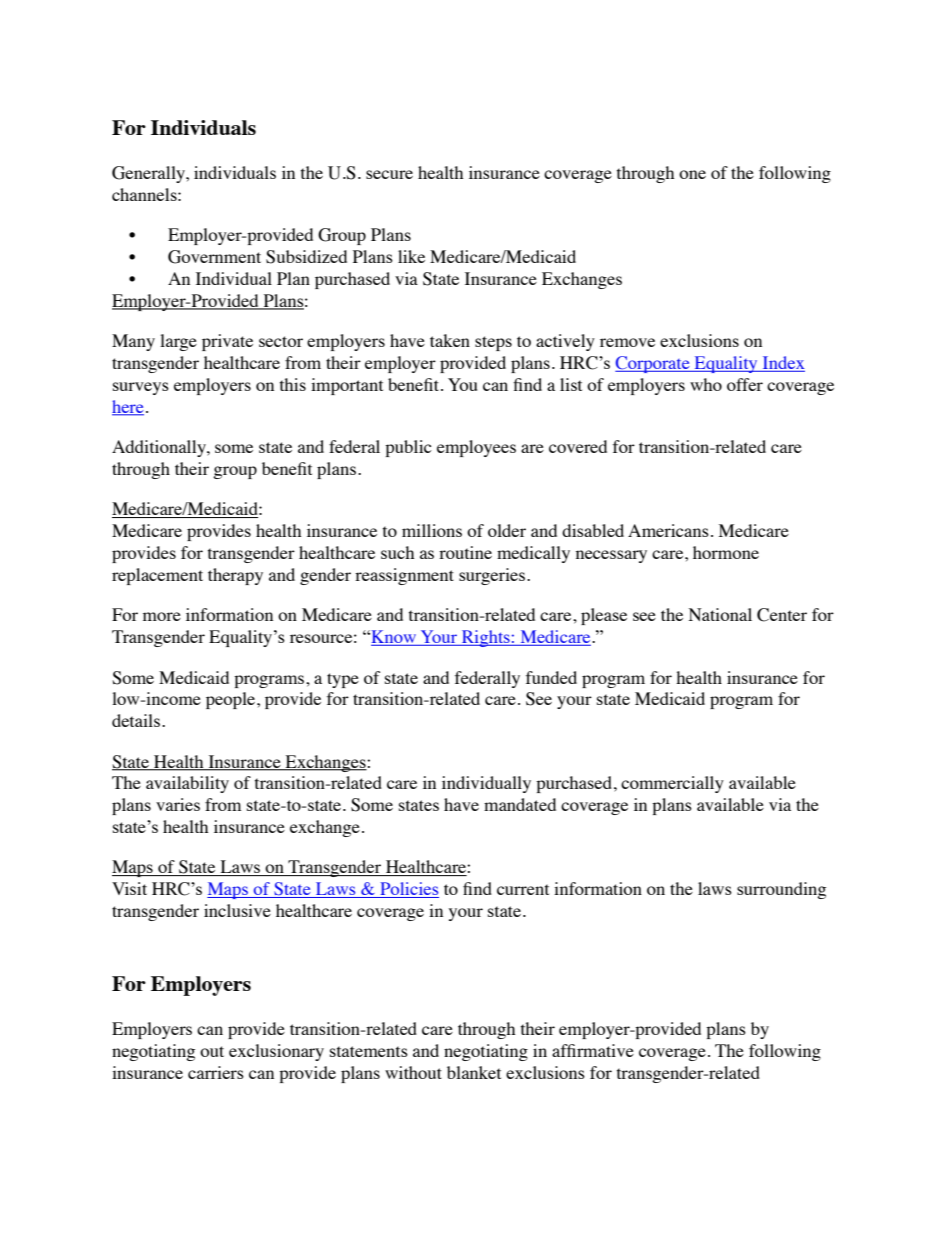 This screenshot has width=952, height=1233. What do you see at coordinates (627, 342) in the screenshot?
I see `remove` at bounding box center [627, 342].
